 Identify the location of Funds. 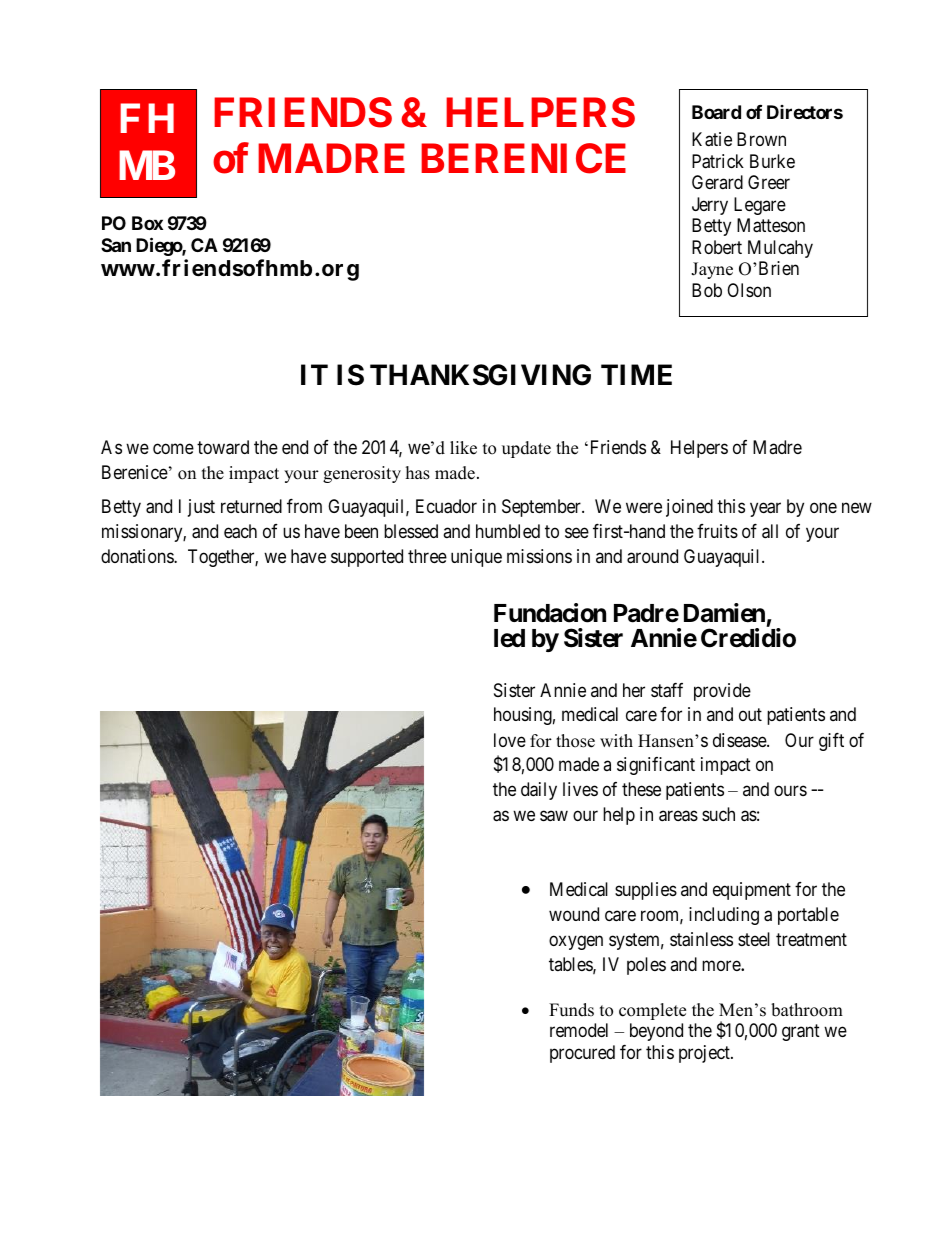
(571, 1010).
